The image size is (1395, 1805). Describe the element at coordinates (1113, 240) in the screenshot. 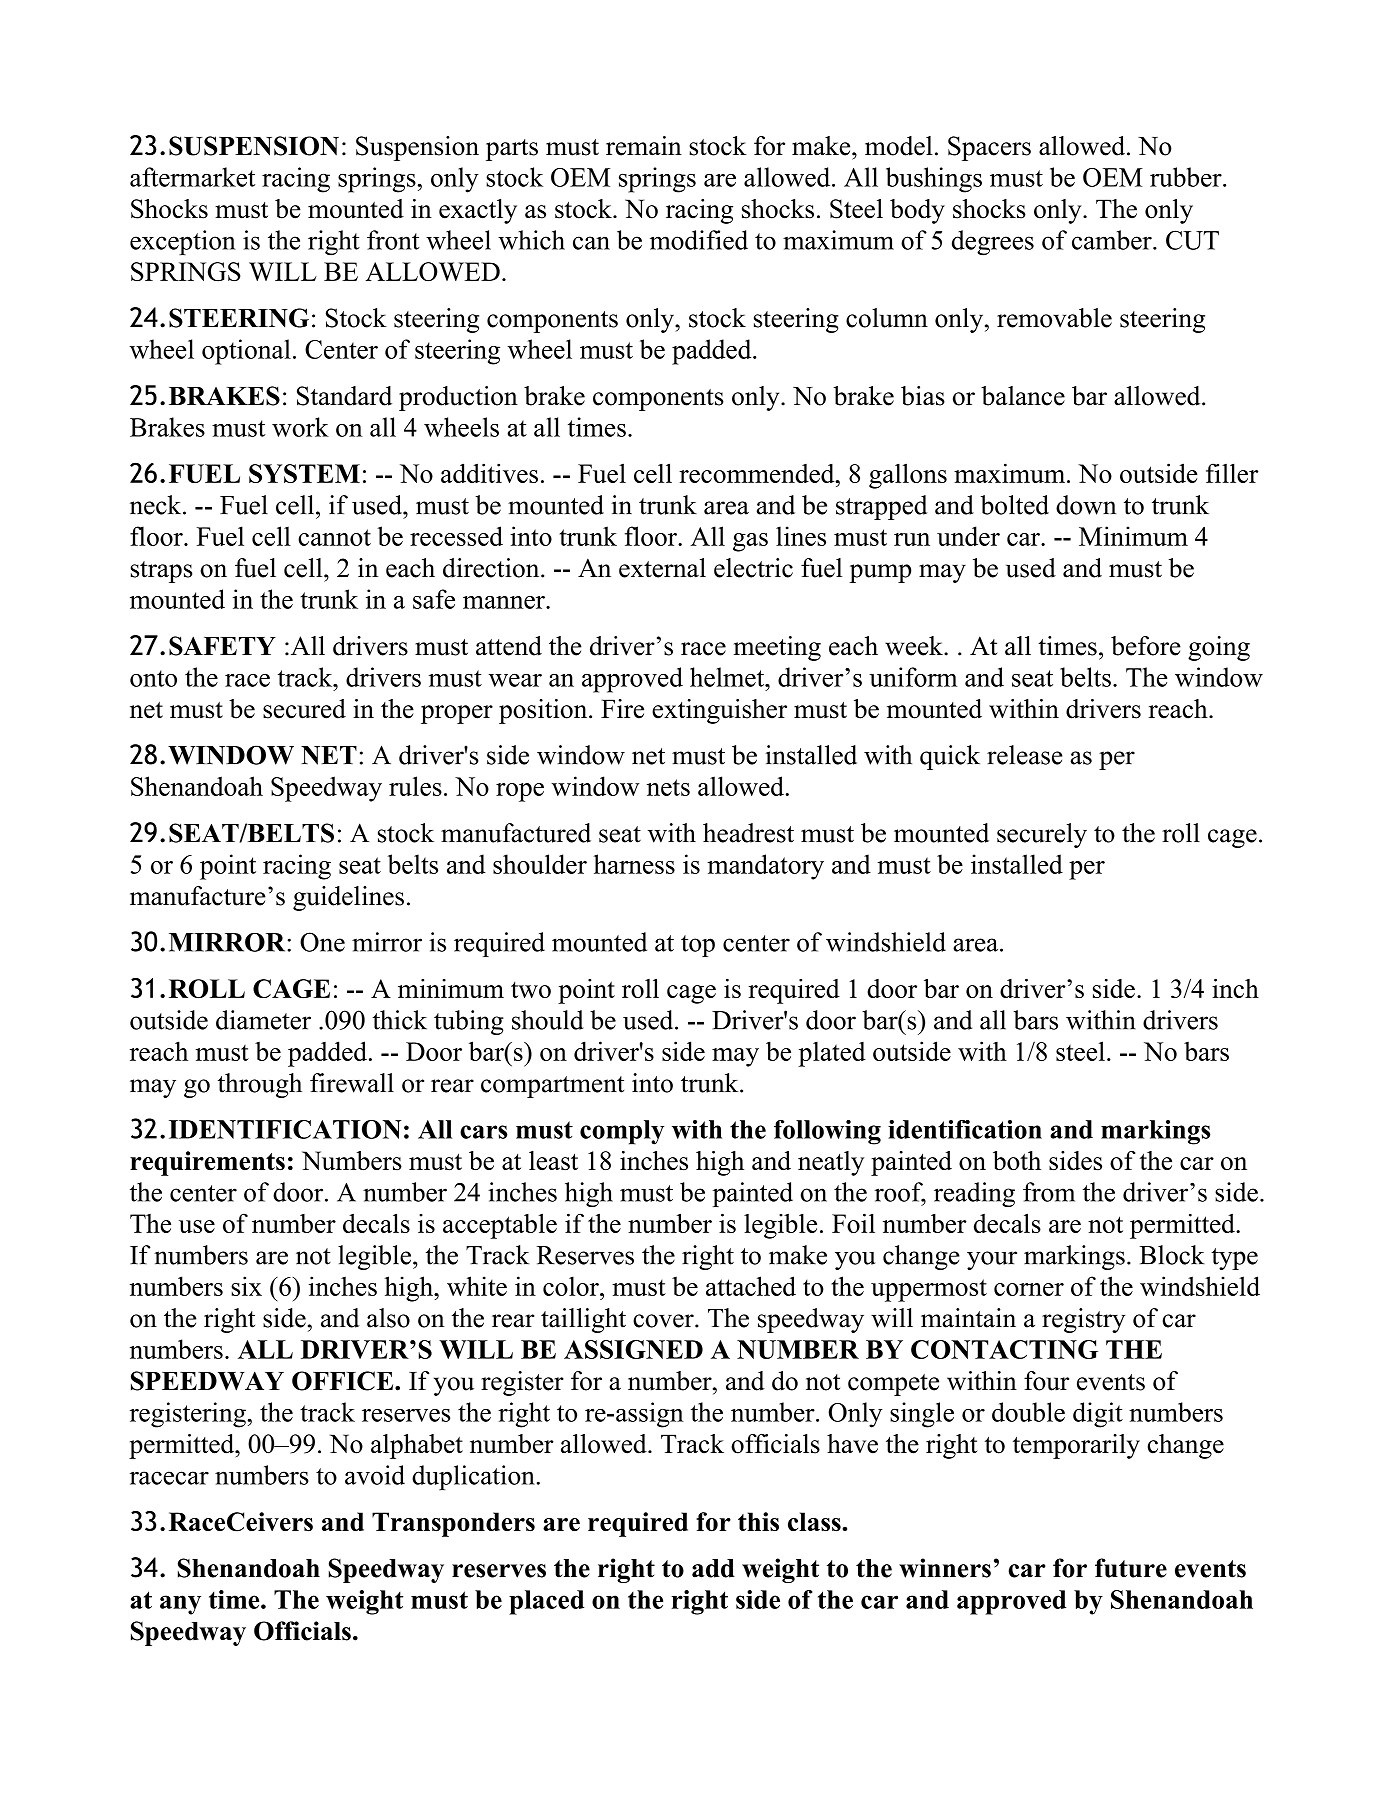

I see `camber` at that location.
